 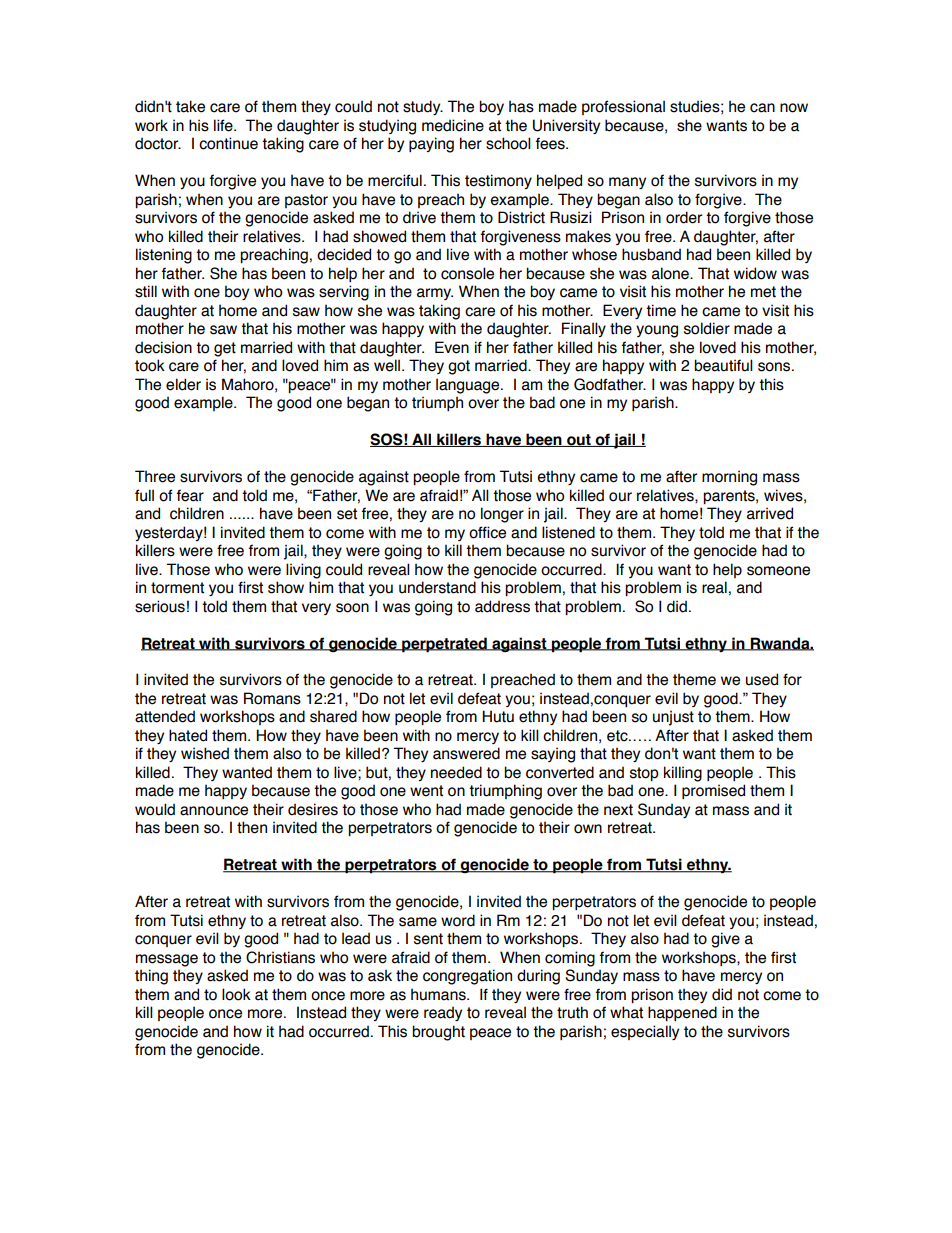 What do you see at coordinates (236, 994) in the page?
I see `look` at bounding box center [236, 994].
